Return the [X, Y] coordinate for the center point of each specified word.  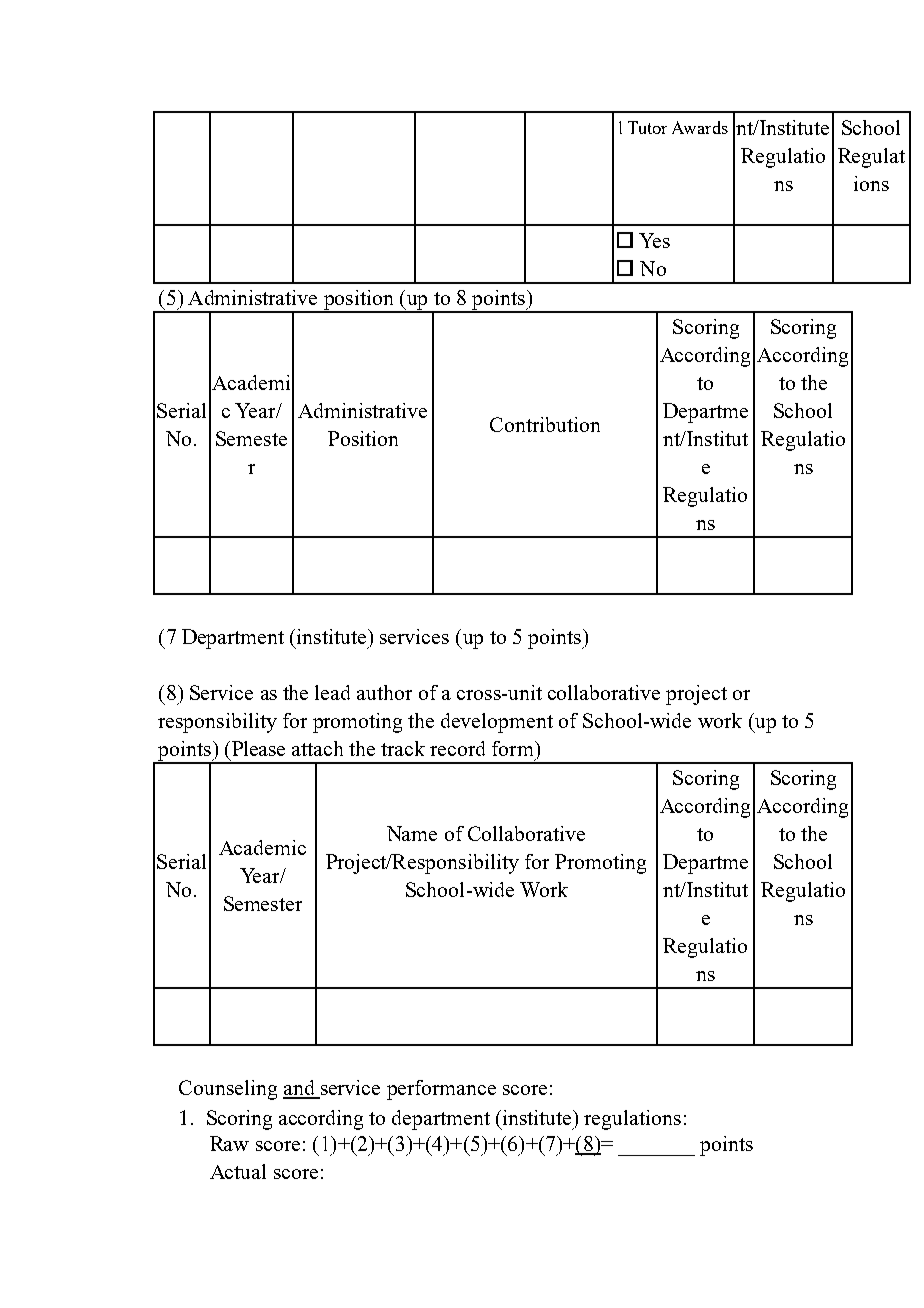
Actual [238, 1171]
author [384, 692]
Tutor [647, 127]
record [457, 748]
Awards [700, 127]
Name [412, 833]
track [403, 748]
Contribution [545, 424]
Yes [654, 240]
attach [317, 748]
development [497, 723]
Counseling [228, 1090]
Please [257, 748]
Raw [229, 1143]
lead [332, 692]
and [300, 1089]
